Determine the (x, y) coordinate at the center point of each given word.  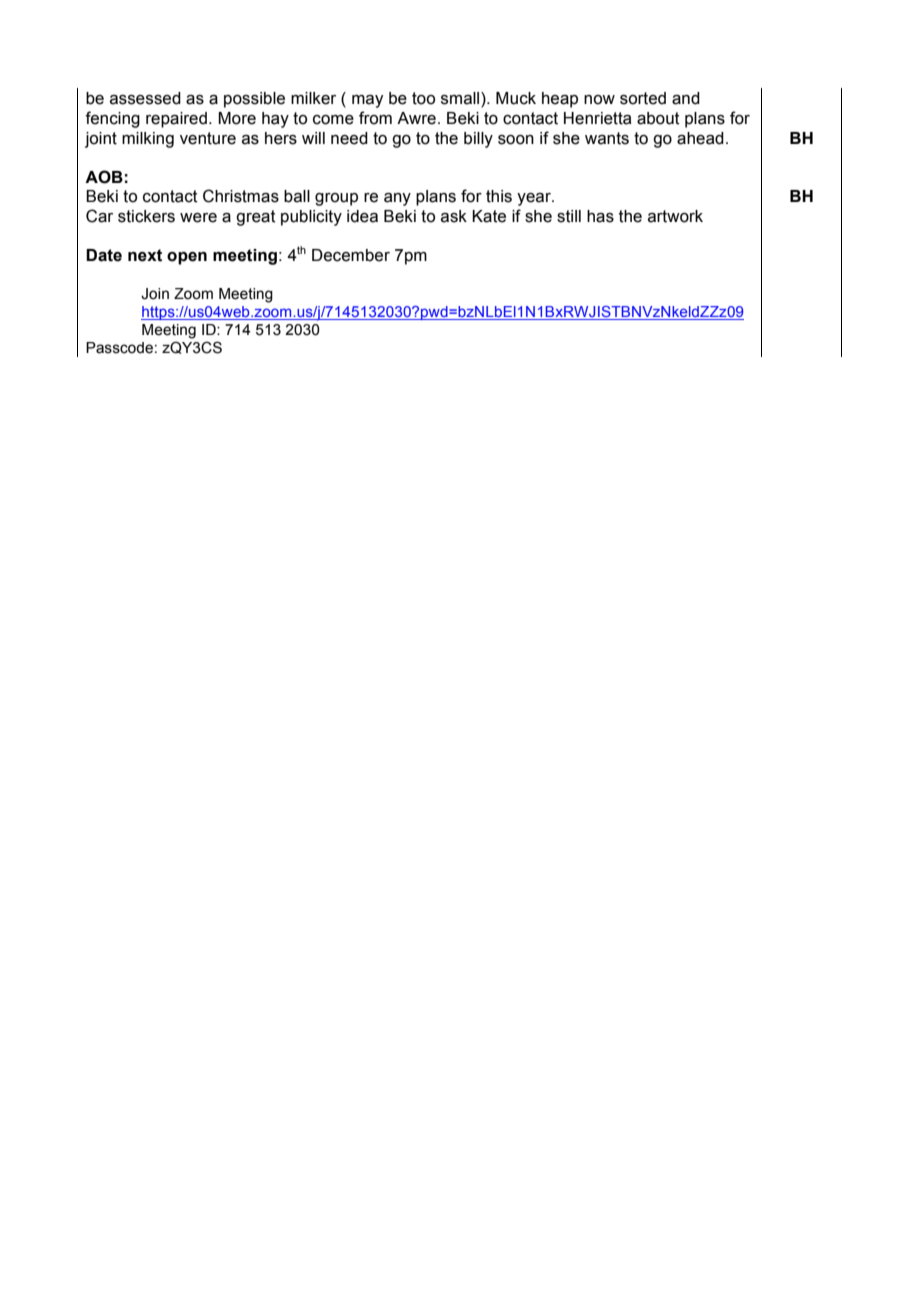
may (367, 101)
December (351, 255)
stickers (146, 216)
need (349, 138)
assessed (145, 98)
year (535, 199)
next (145, 255)
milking (148, 140)
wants (607, 138)
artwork (675, 216)
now (599, 100)
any (397, 199)
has (600, 216)
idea (362, 216)
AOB (104, 177)
